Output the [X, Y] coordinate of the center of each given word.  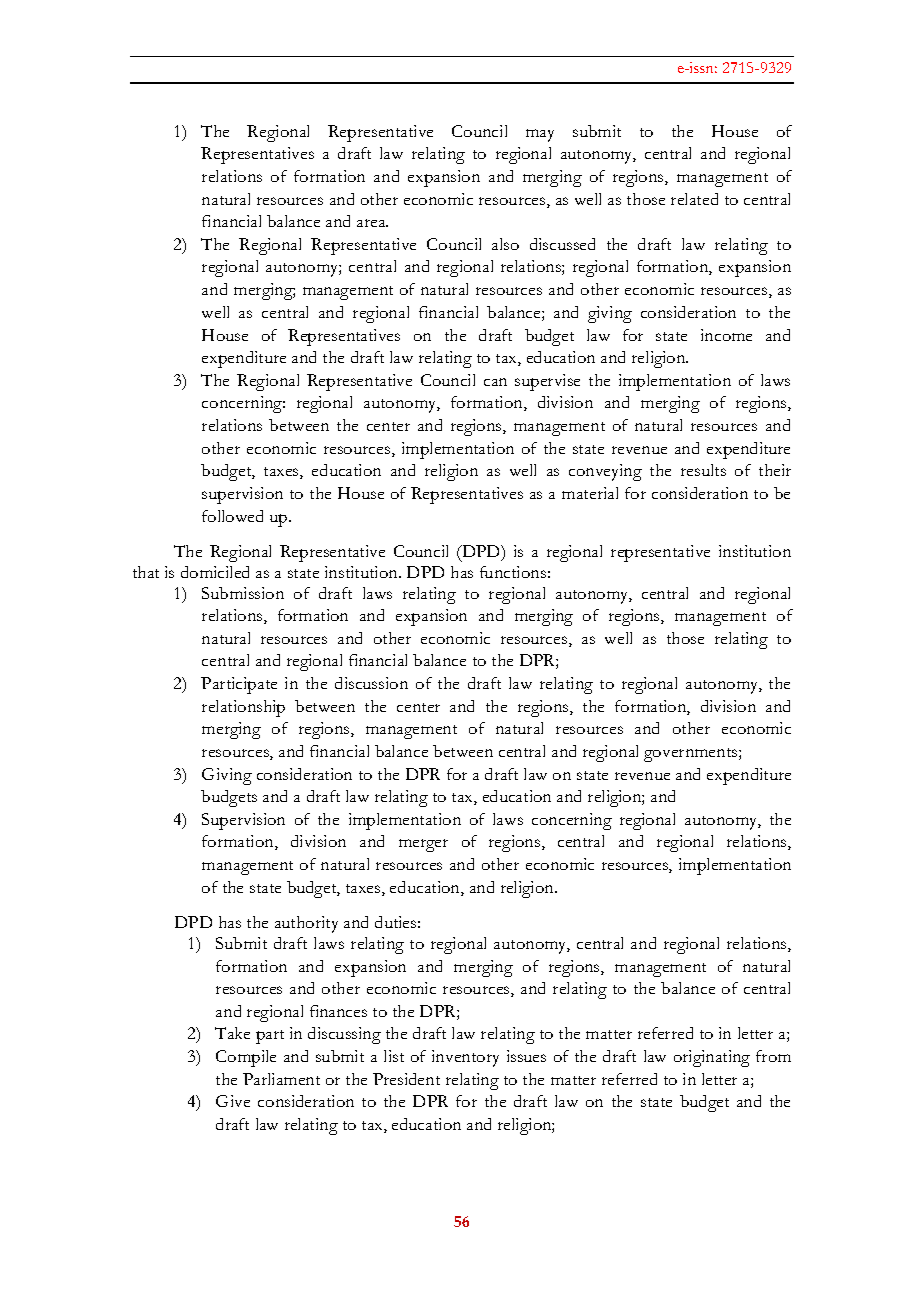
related [694, 199]
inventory [465, 1058]
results [703, 470]
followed [232, 516]
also [505, 244]
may [540, 135]
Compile [246, 1058]
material [590, 493]
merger [423, 845]
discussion [371, 683]
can [495, 382]
